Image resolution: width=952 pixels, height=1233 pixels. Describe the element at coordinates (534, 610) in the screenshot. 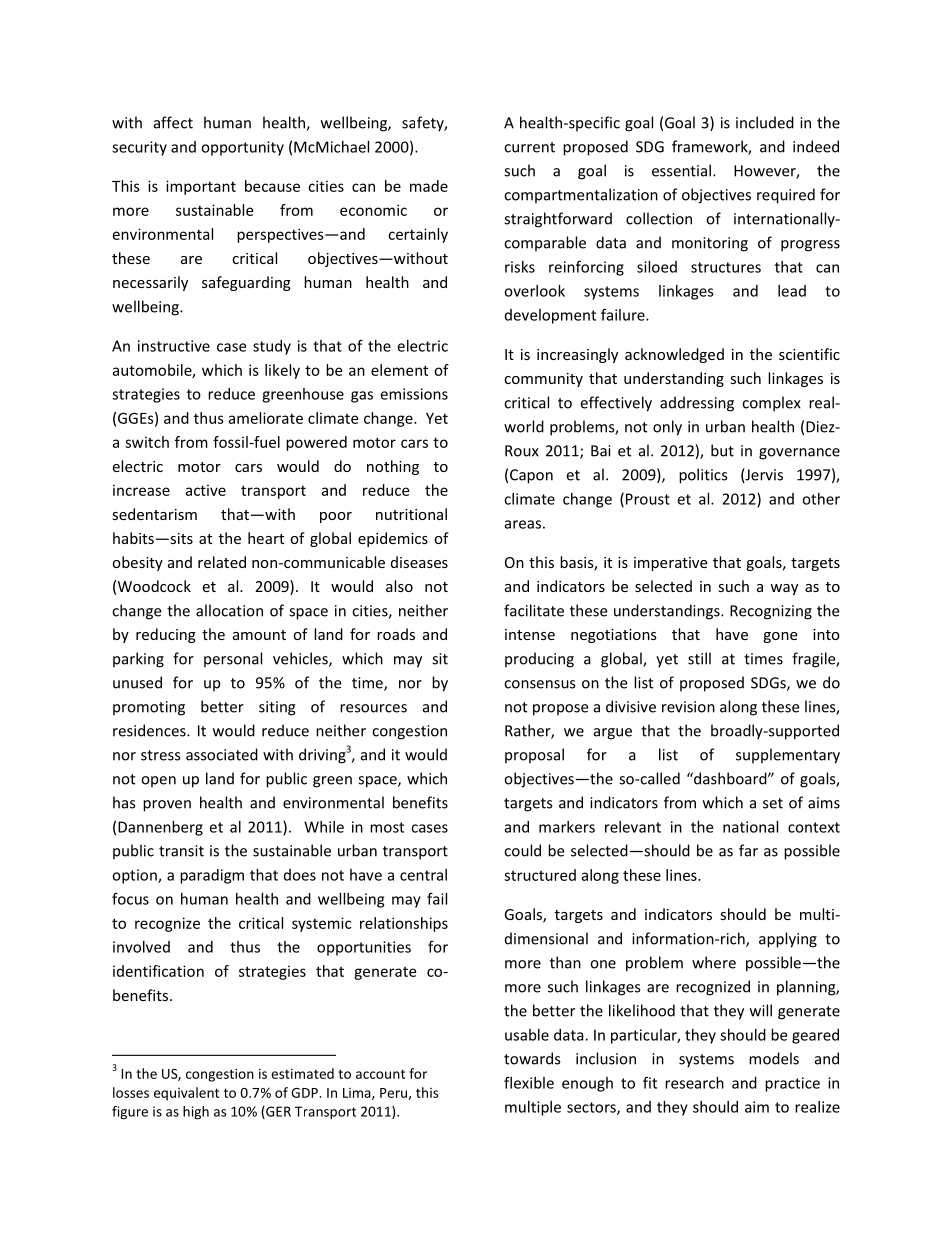

I see `facilitate` at that location.
